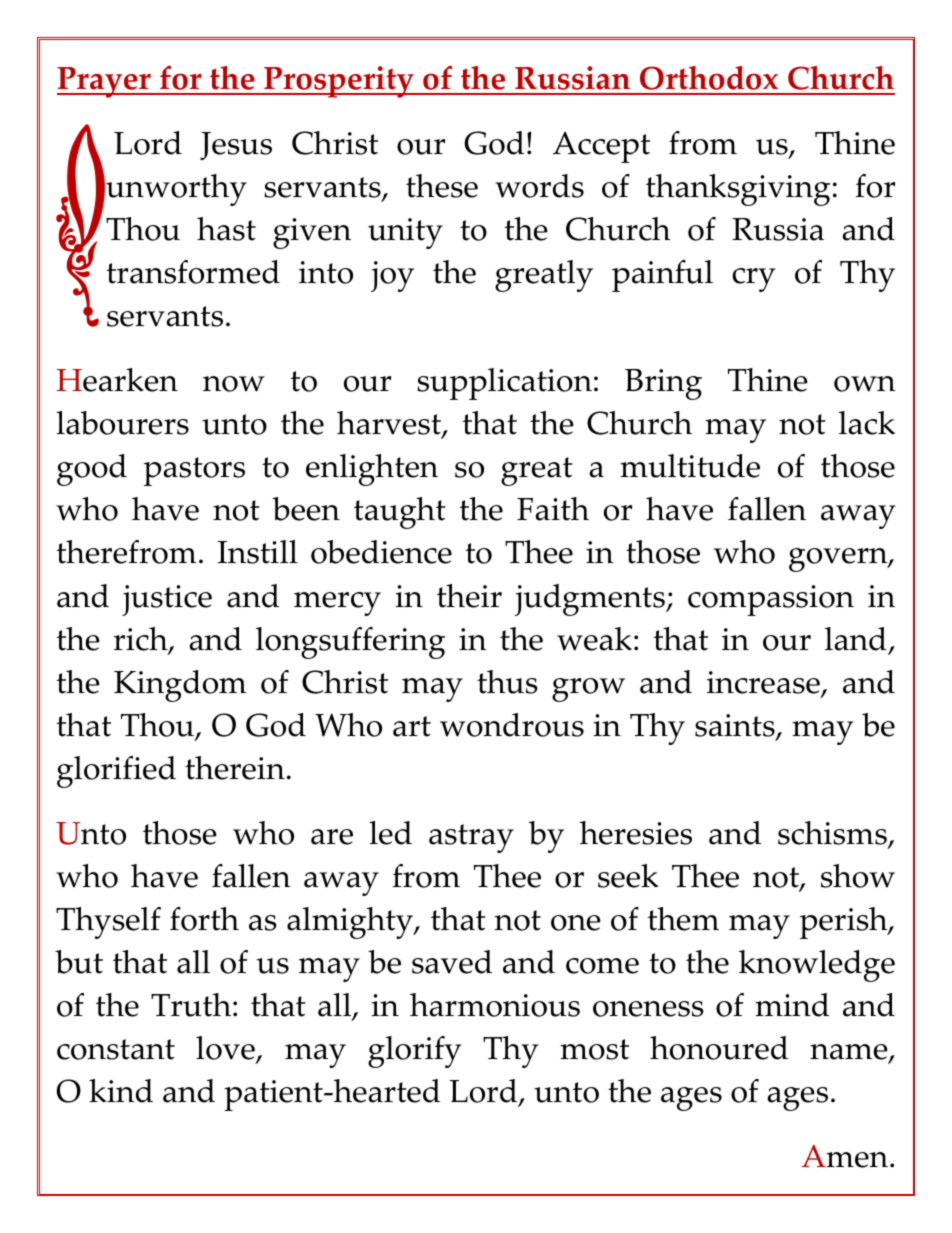 The width and height of the screenshot is (952, 1233). Describe the element at coordinates (167, 600) in the screenshot. I see `justice` at that location.
